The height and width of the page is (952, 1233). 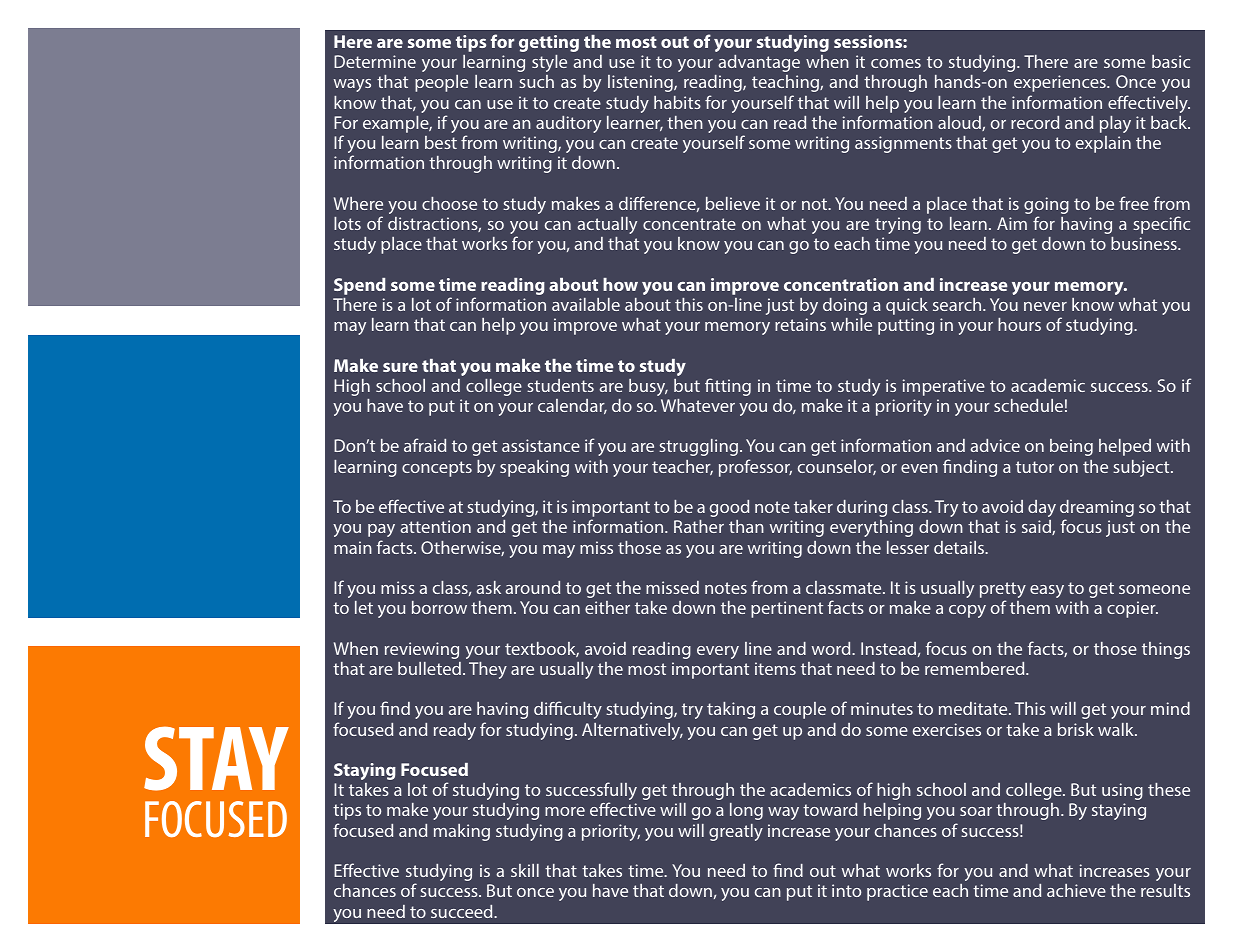 What do you see at coordinates (425, 445) in the page?
I see `afraid` at bounding box center [425, 445].
